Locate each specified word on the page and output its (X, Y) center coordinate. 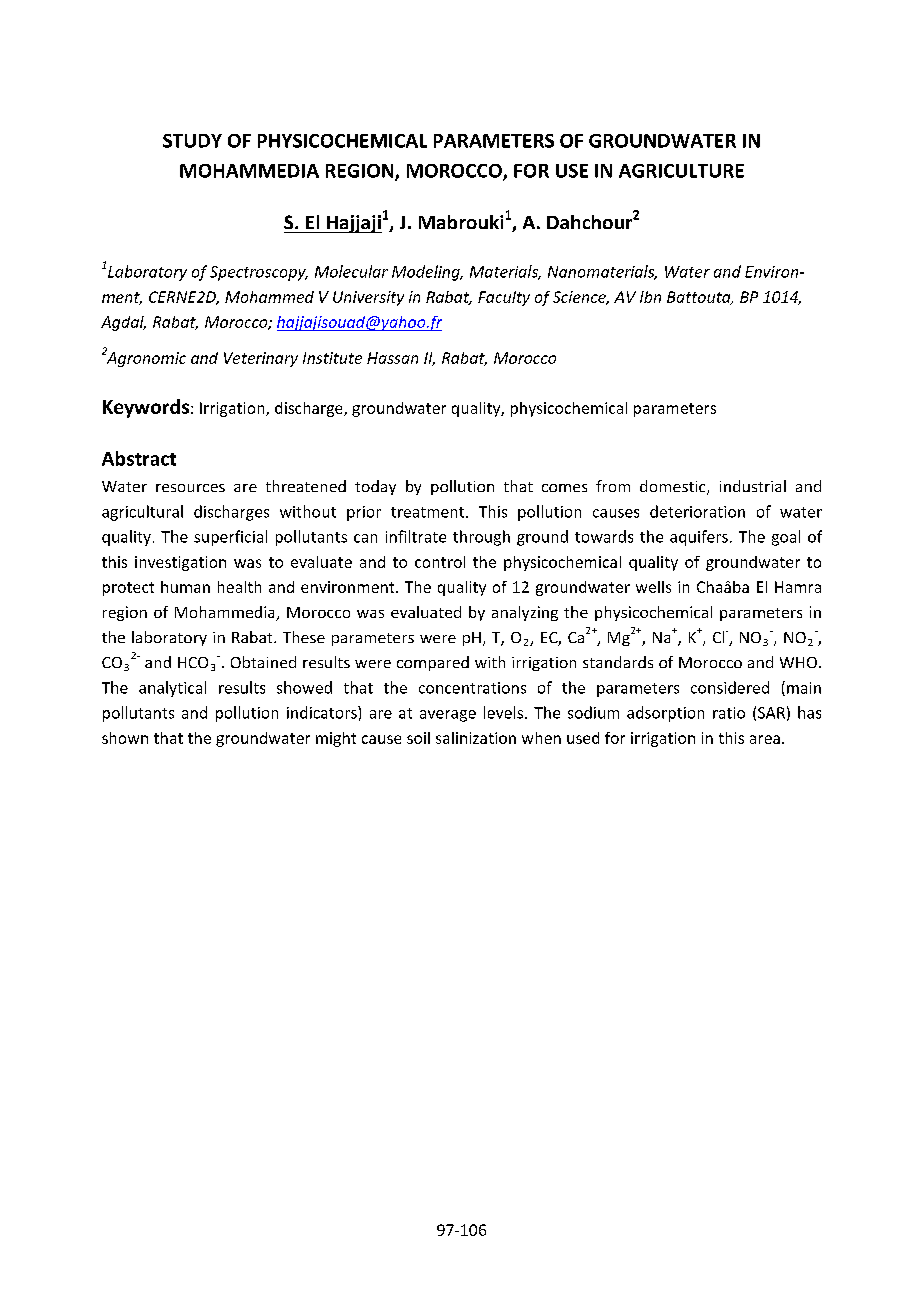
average (448, 716)
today (375, 487)
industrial (753, 486)
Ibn (650, 297)
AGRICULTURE (681, 171)
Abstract (139, 458)
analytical (172, 689)
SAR (771, 713)
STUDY (192, 141)
